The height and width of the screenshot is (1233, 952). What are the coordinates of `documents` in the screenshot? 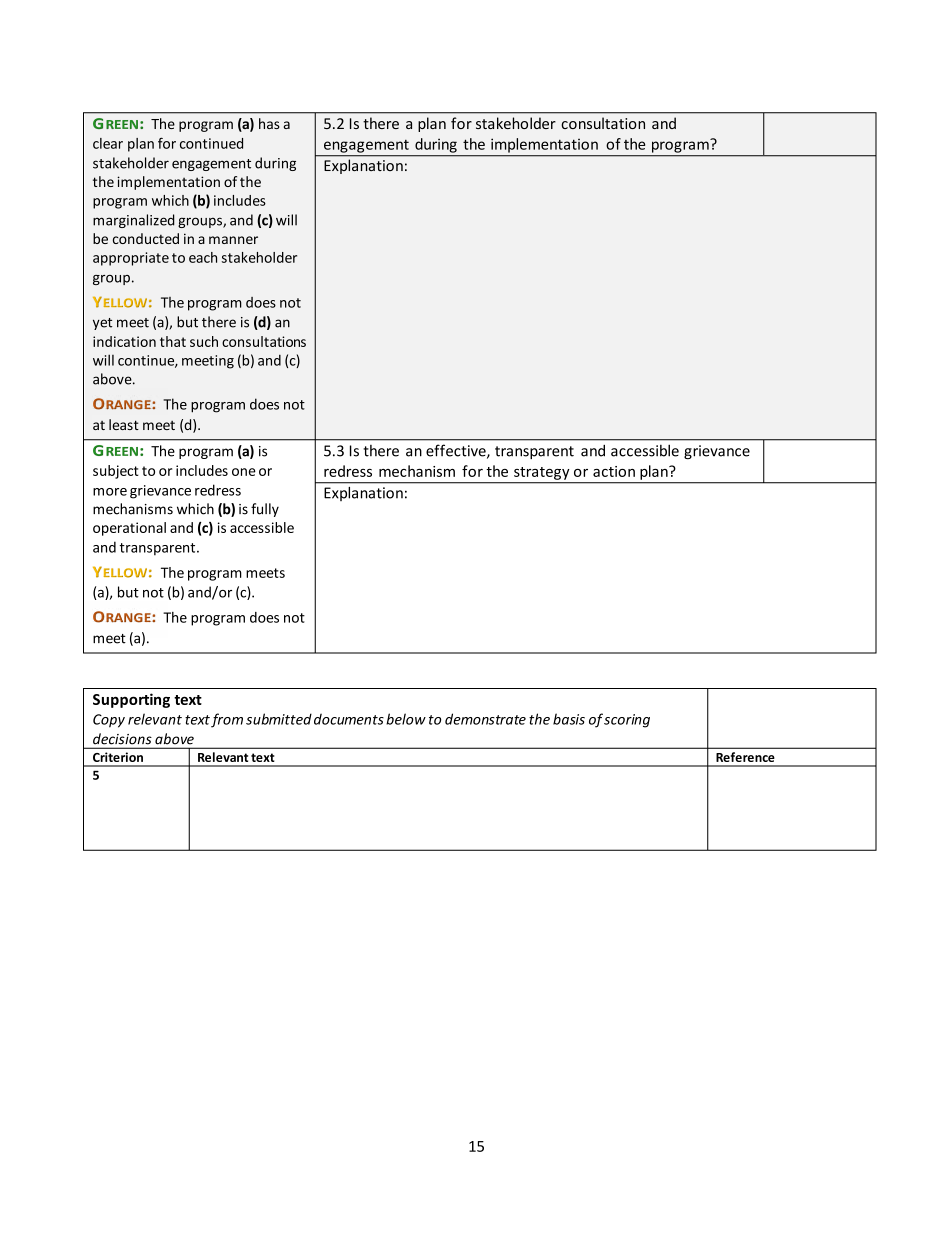 It's located at (349, 719).
